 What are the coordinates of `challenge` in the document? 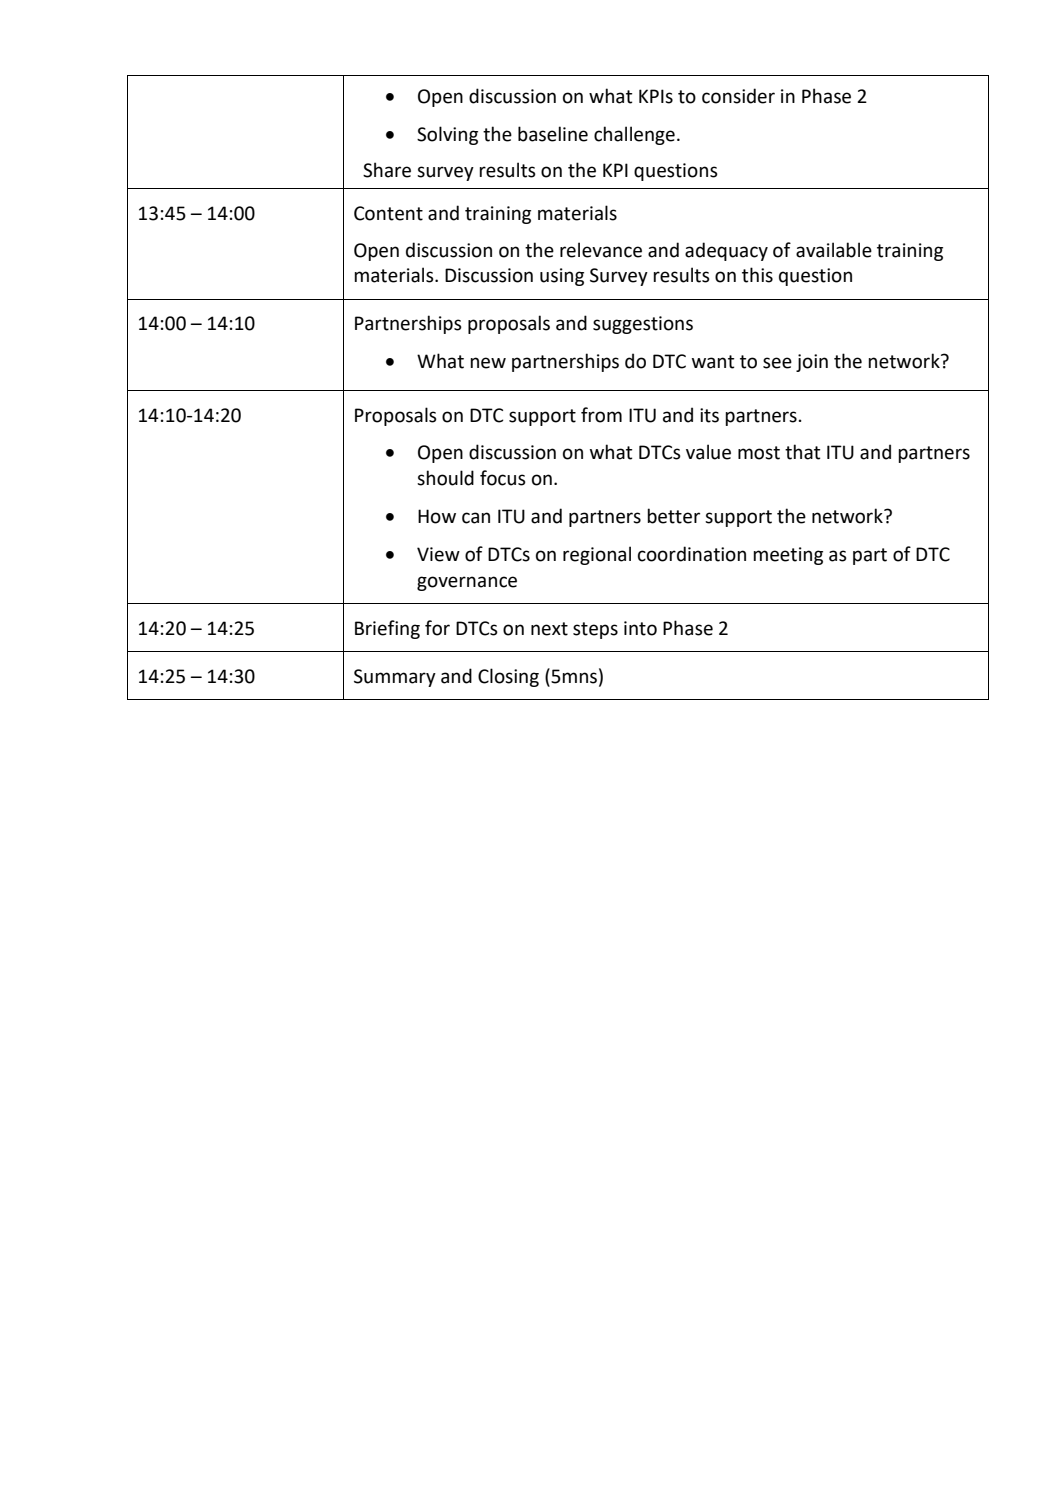 It's located at (634, 135).
